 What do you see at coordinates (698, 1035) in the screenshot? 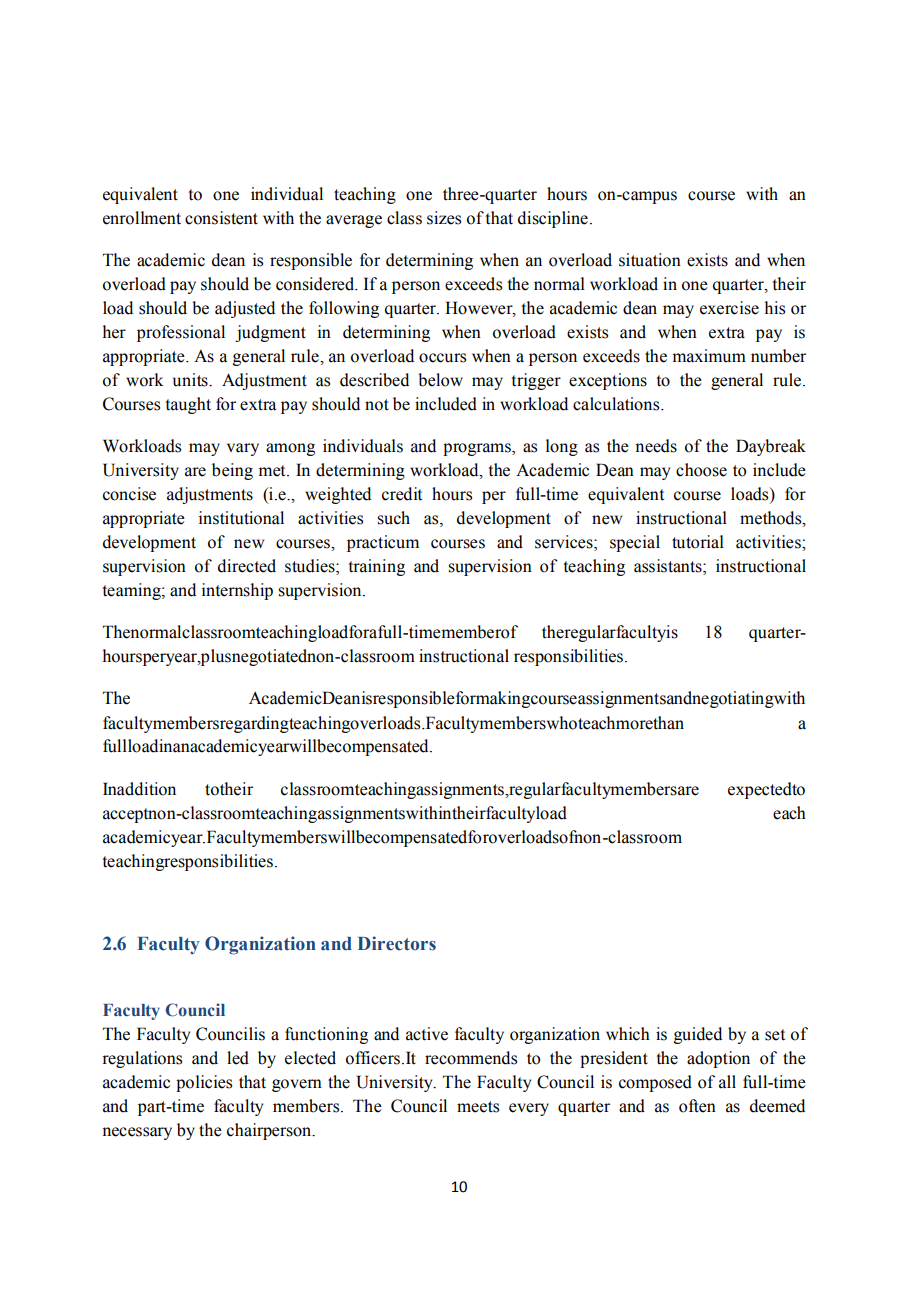
I see `guided` at bounding box center [698, 1035].
